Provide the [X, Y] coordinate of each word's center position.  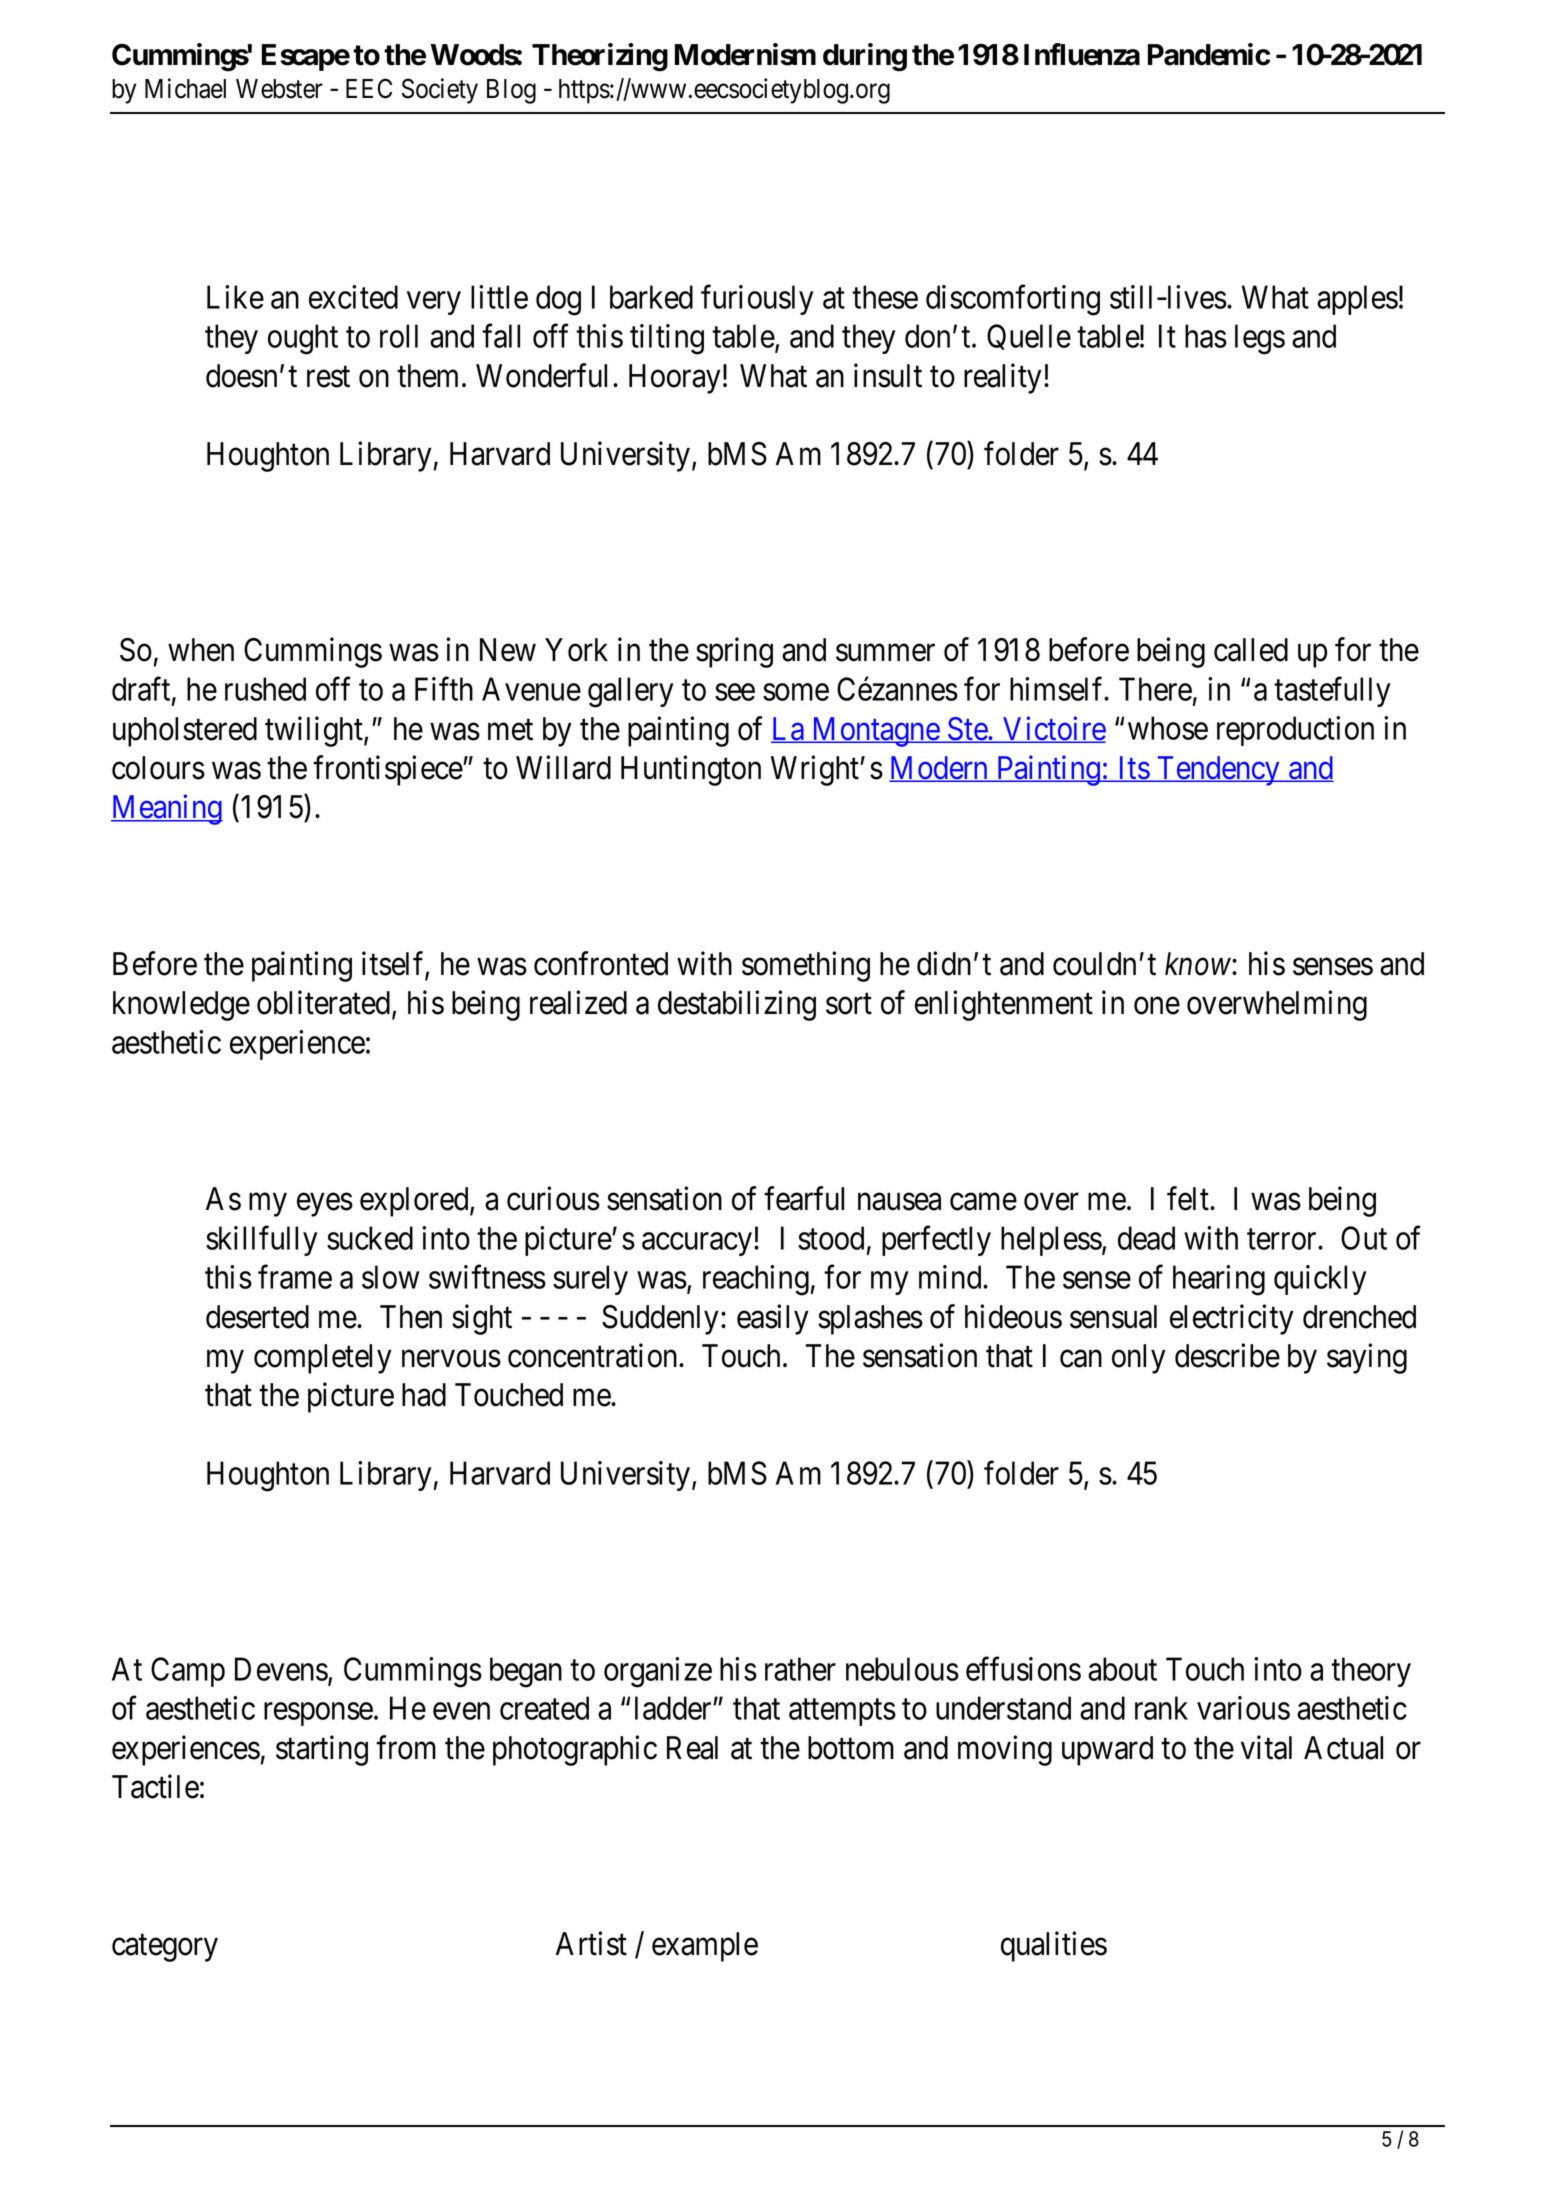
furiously [757, 300]
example [705, 1947]
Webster [279, 89]
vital [1266, 1747]
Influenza [1082, 54]
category [165, 1948]
